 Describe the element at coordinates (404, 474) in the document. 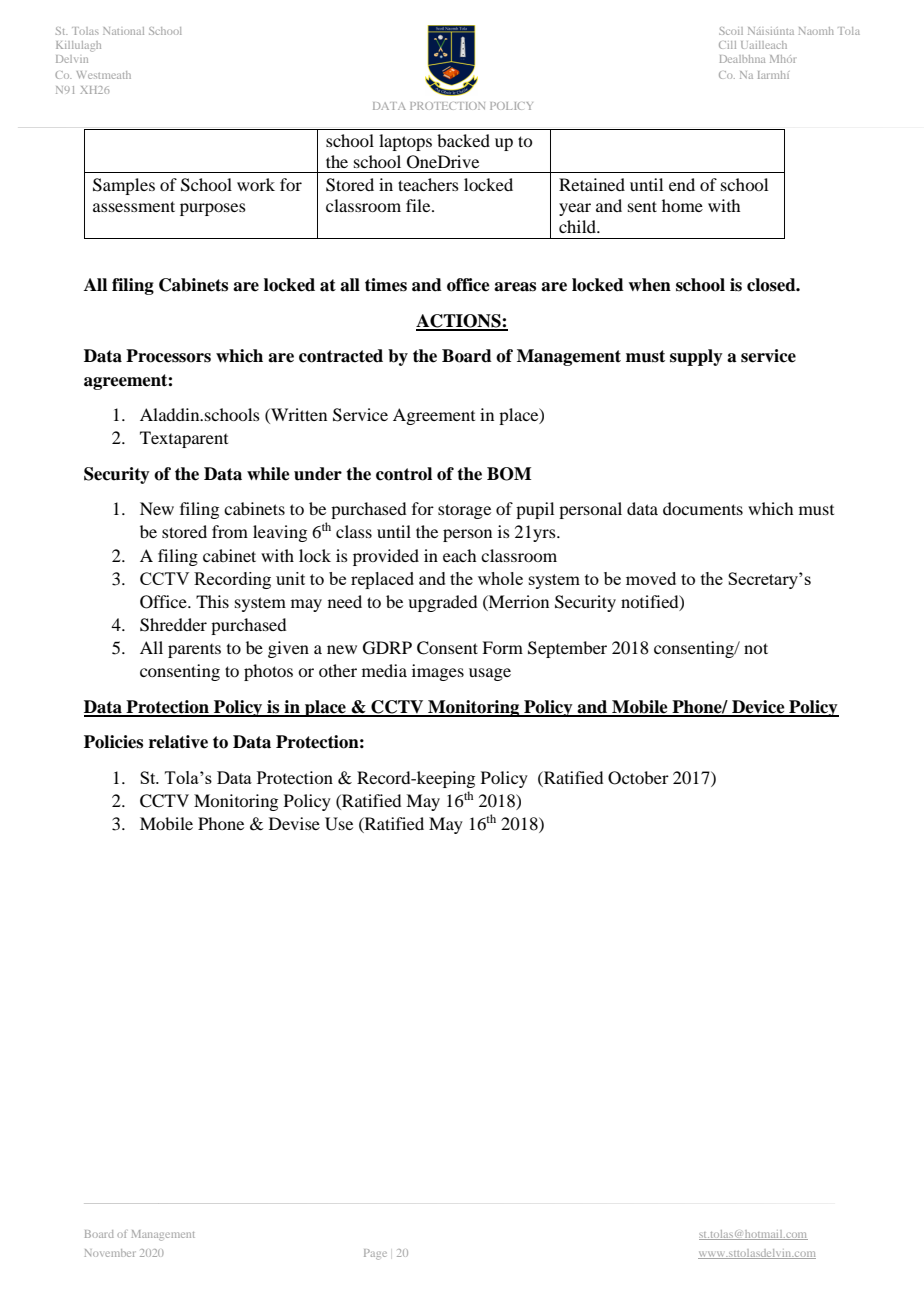

I see `control` at that location.
